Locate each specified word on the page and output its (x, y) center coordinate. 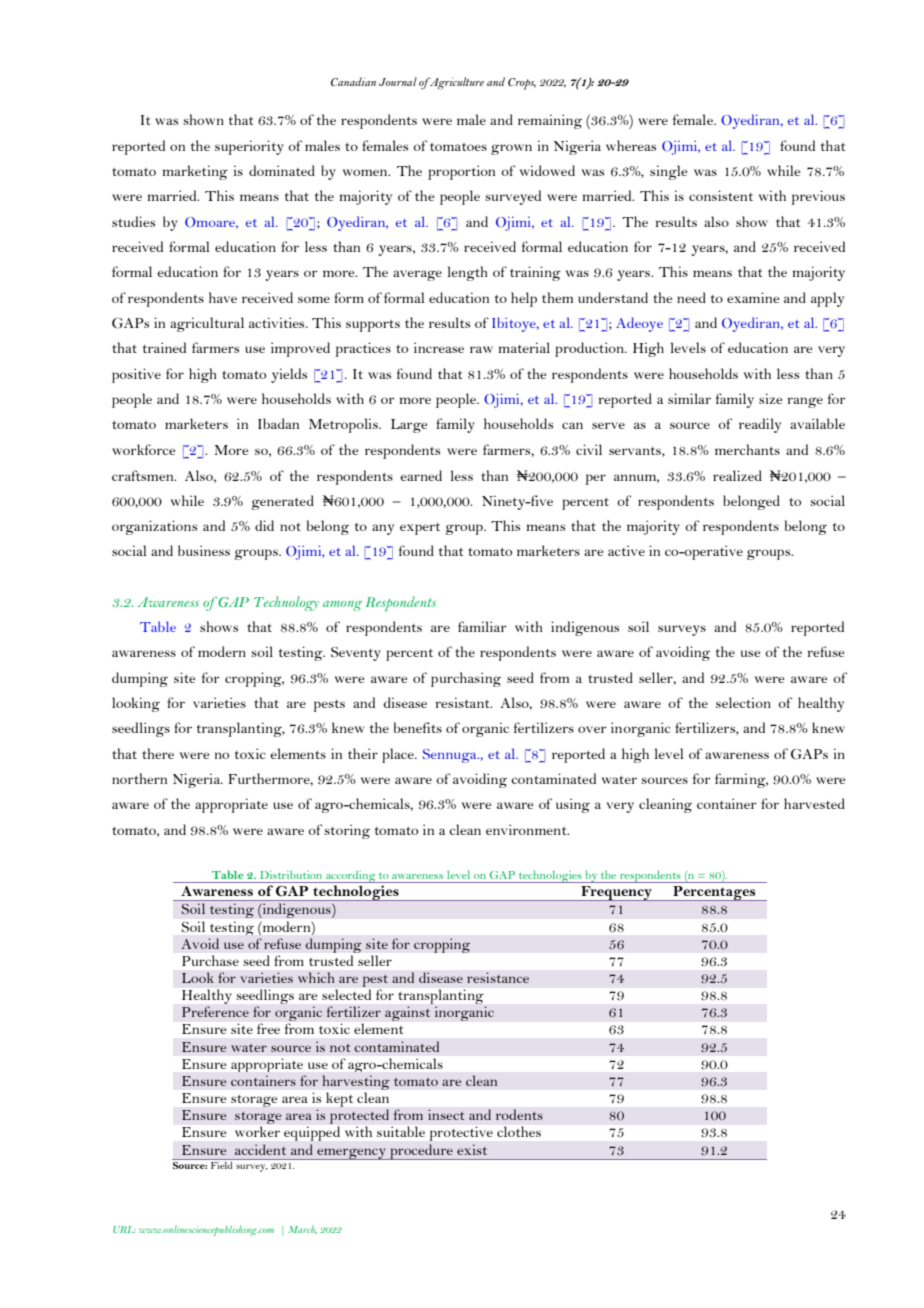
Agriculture (456, 83)
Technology (286, 603)
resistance (498, 977)
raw (481, 349)
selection (743, 702)
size (770, 398)
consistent (721, 195)
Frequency (616, 893)
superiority (249, 147)
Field (221, 1164)
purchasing (466, 679)
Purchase (210, 960)
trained (164, 347)
